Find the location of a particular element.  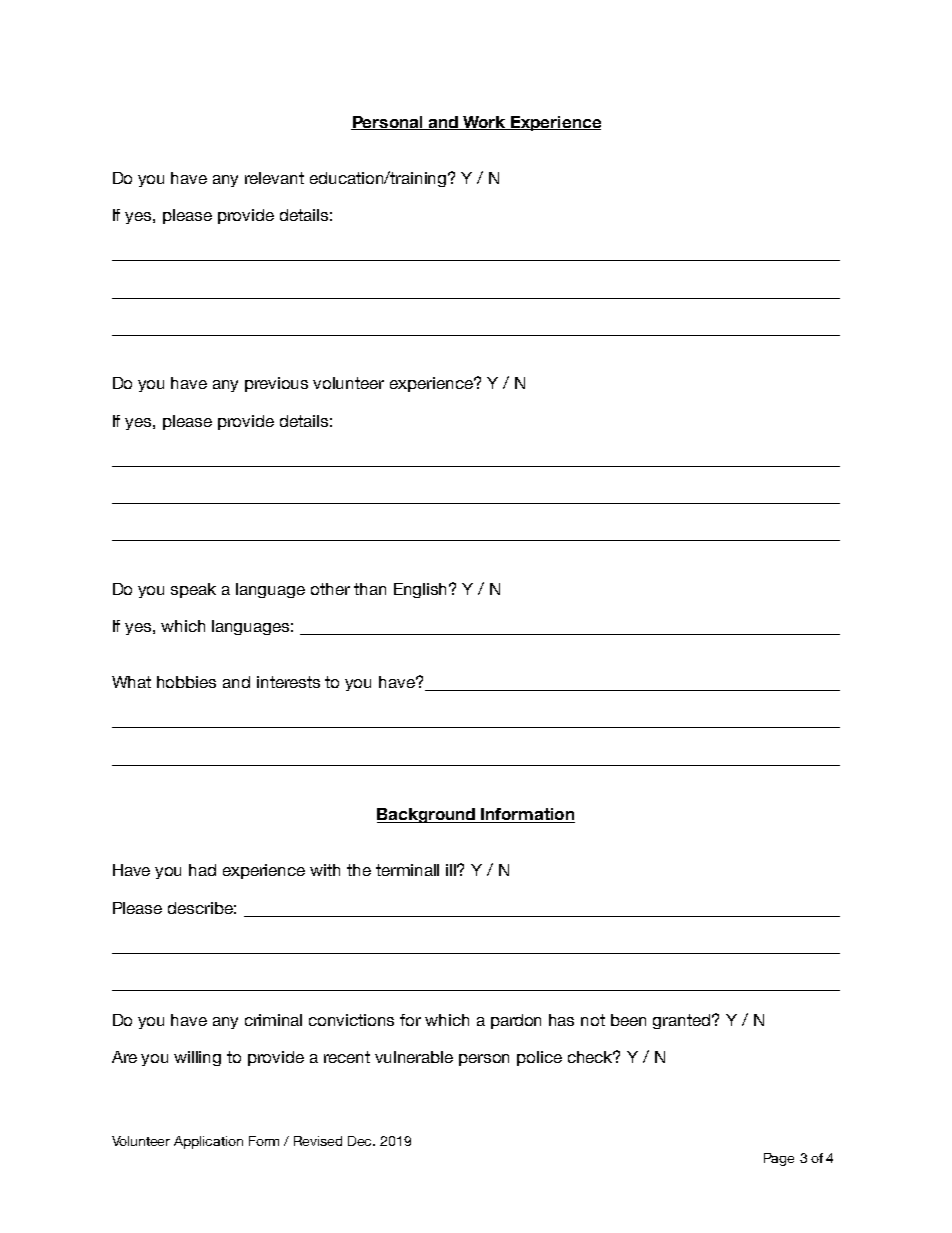

had is located at coordinates (202, 870).
